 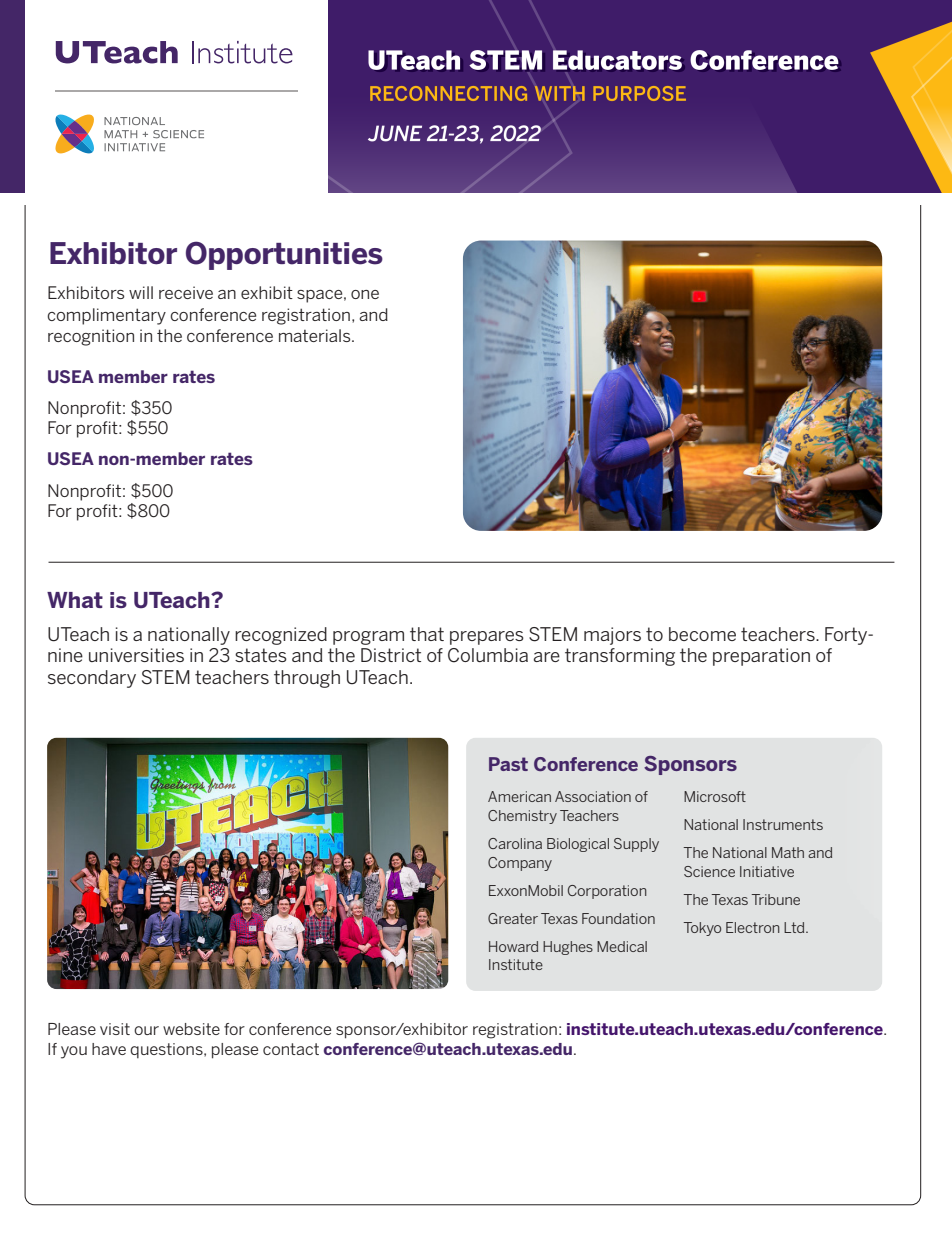 What do you see at coordinates (291, 1049) in the screenshot?
I see `contact` at bounding box center [291, 1049].
